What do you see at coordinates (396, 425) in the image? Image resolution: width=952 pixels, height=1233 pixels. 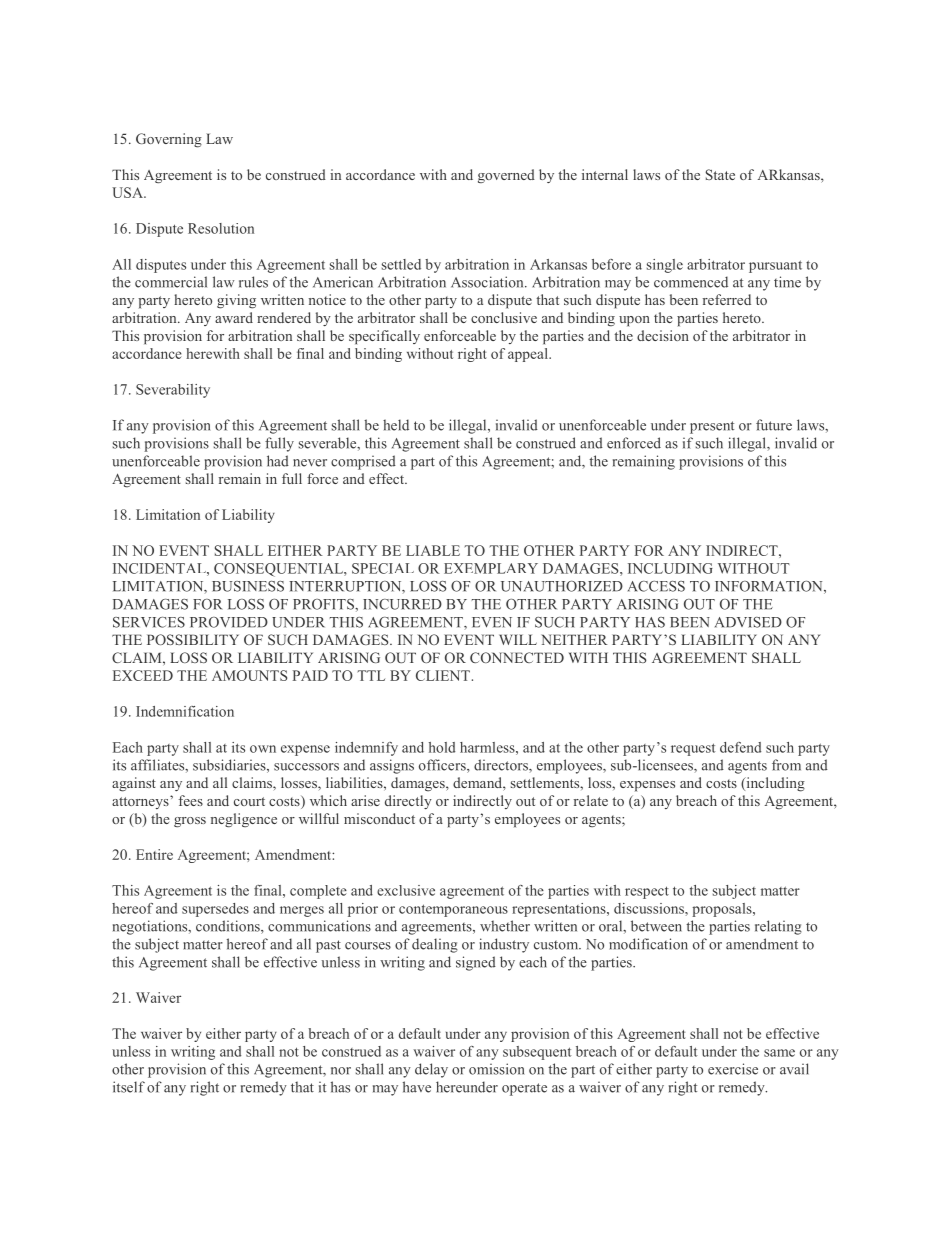 I see `held` at bounding box center [396, 425].
